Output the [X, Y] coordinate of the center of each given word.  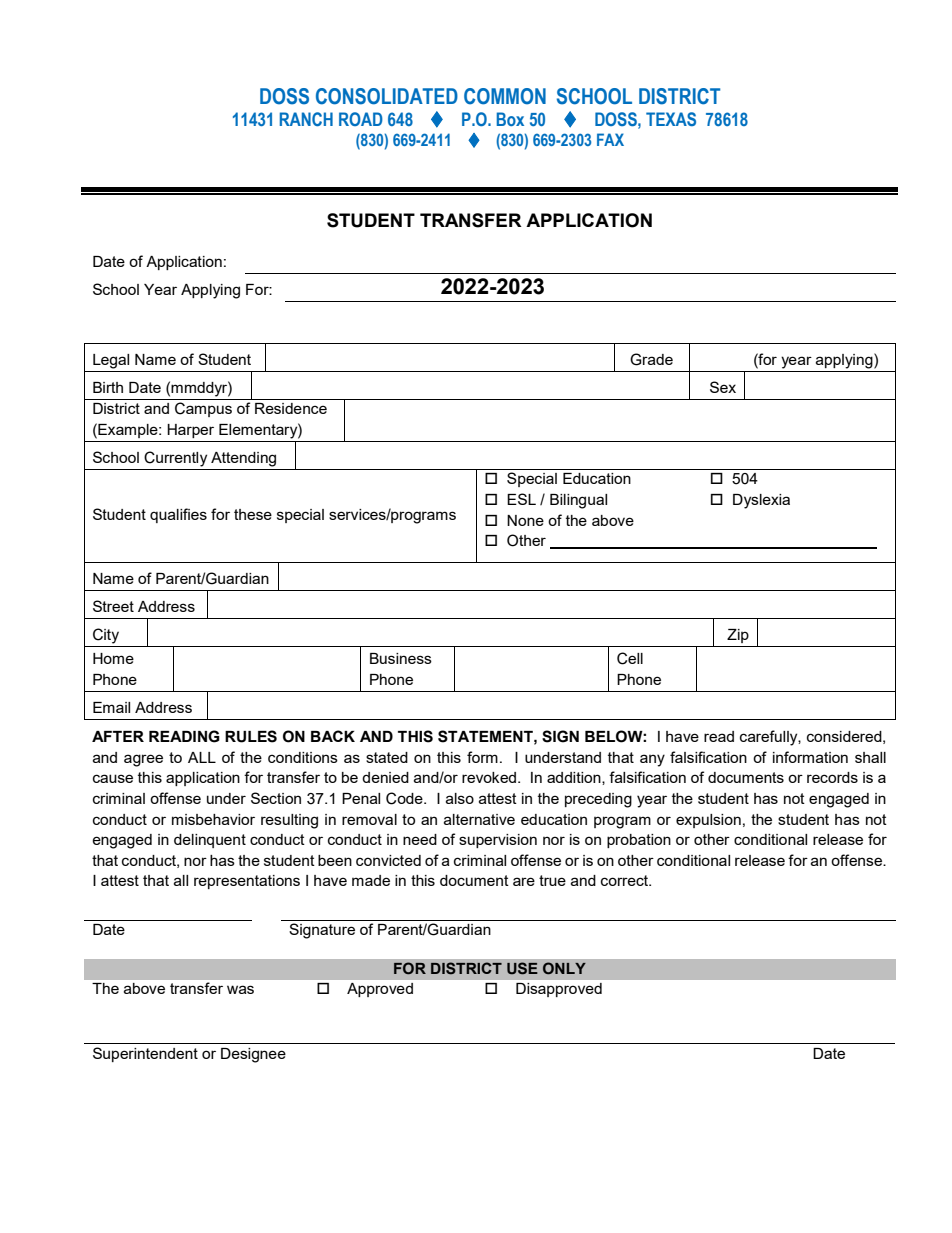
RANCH [306, 119]
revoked [490, 777]
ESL [521, 499]
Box [510, 119]
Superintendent [145, 1054]
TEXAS [671, 119]
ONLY [564, 968]
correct [626, 880]
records [832, 777]
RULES [251, 736]
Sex [723, 387]
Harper [190, 431]
